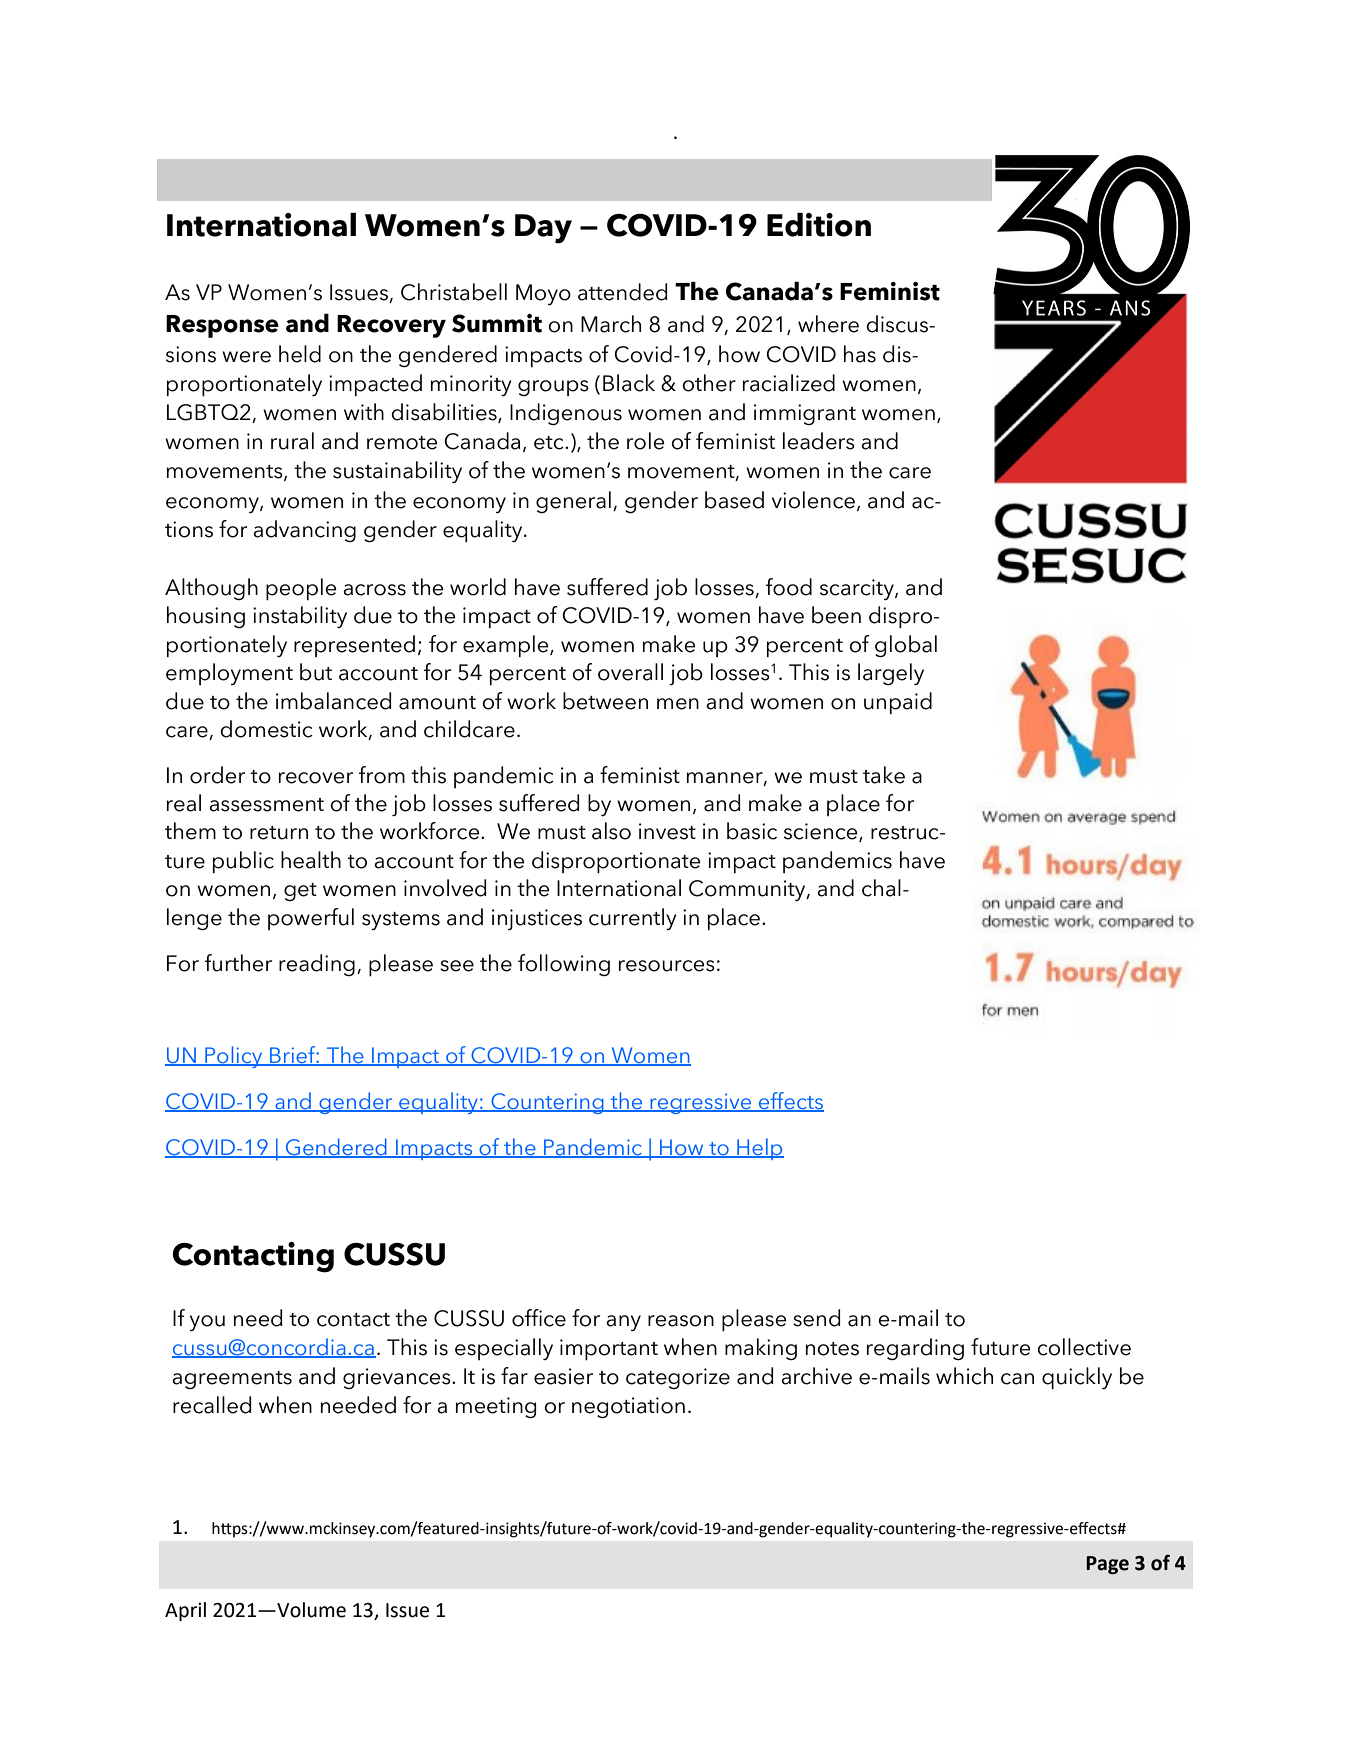 The image size is (1351, 1748). Describe the element at coordinates (605, 701) in the screenshot. I see `between` at that location.
